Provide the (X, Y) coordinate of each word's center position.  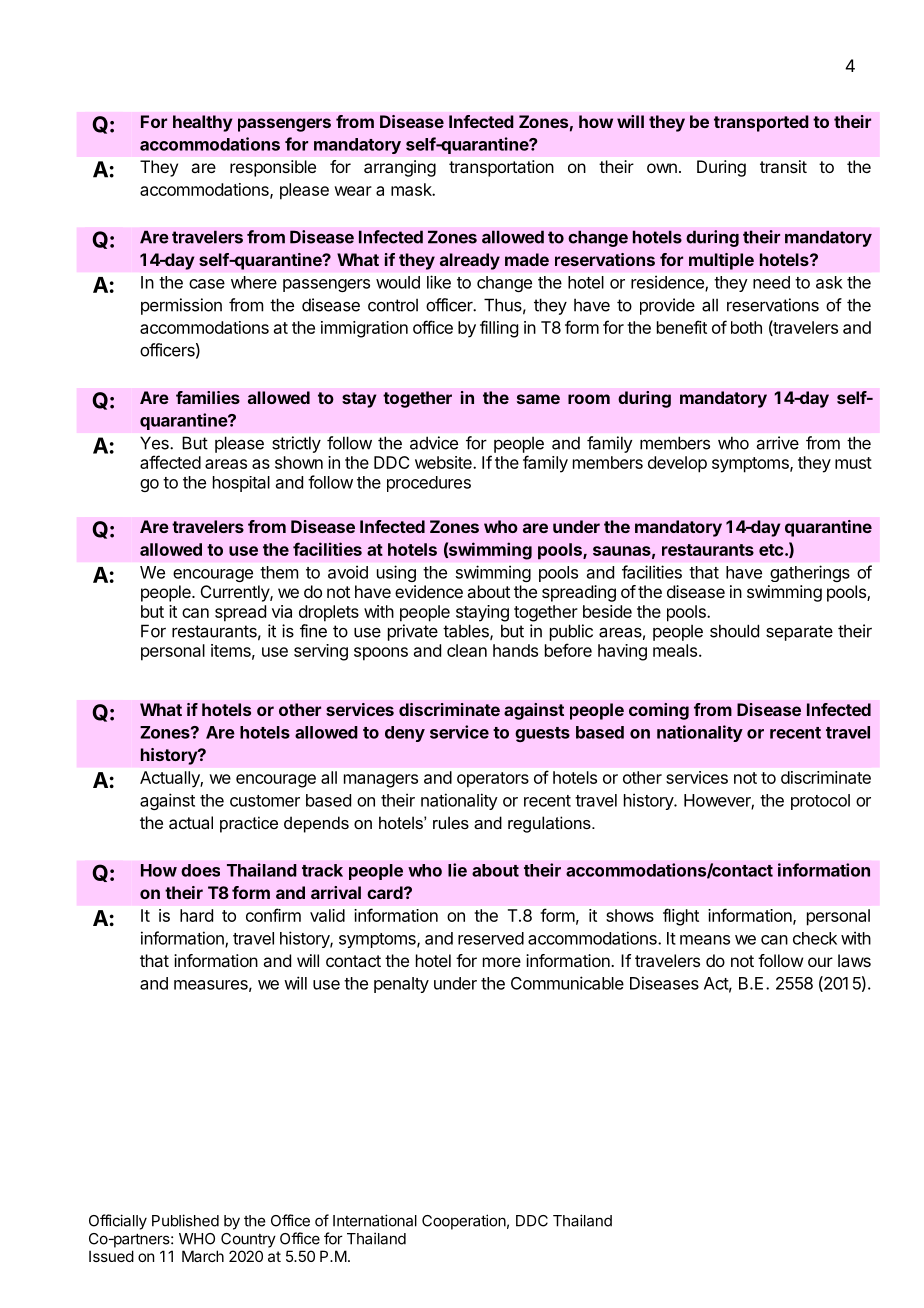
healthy (203, 123)
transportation (501, 168)
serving (321, 652)
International (375, 1220)
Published (185, 1220)
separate (799, 633)
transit (783, 166)
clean (467, 650)
